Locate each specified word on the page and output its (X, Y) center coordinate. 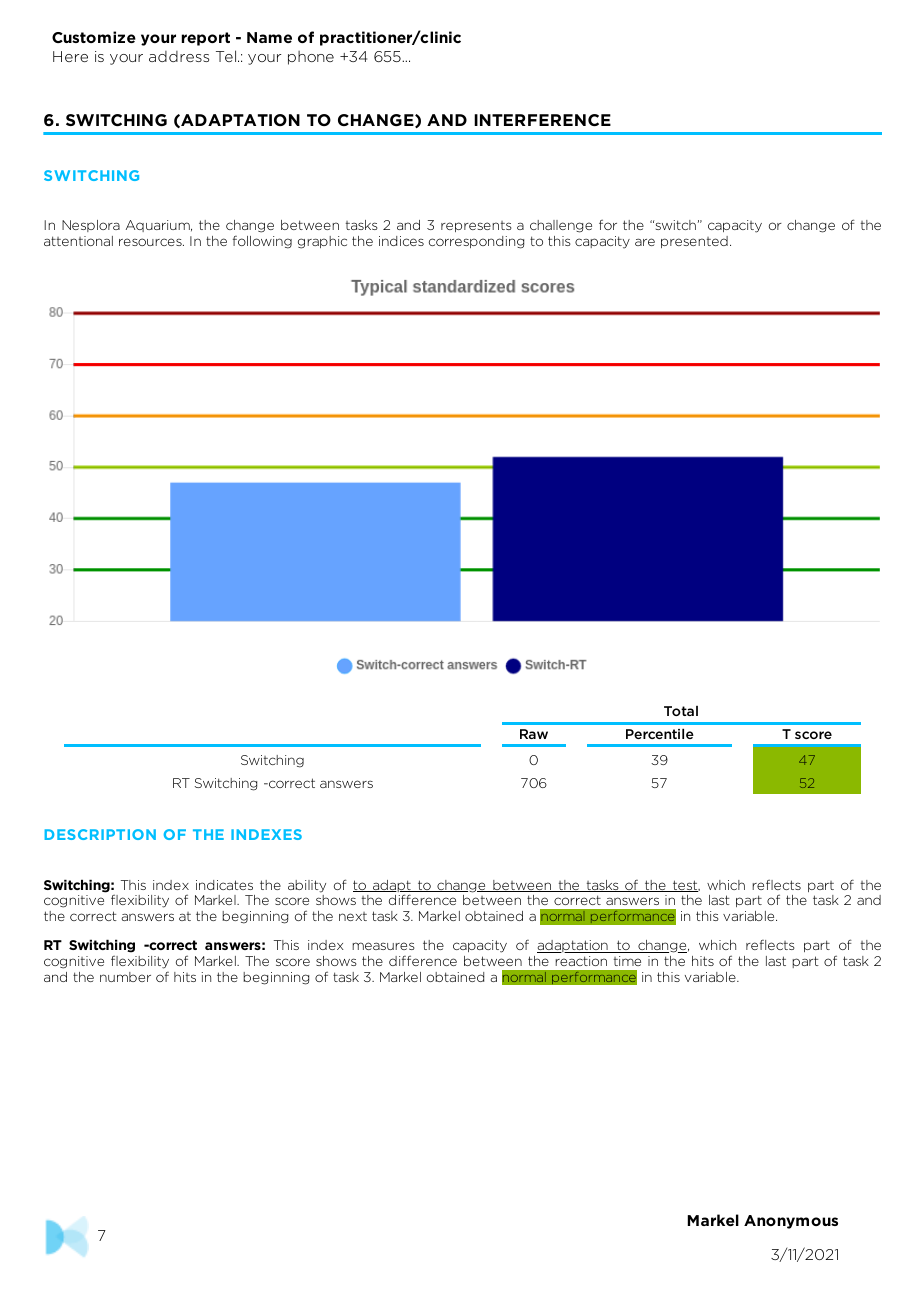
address (179, 56)
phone (311, 58)
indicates (224, 885)
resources (151, 242)
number (125, 977)
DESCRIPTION (100, 834)
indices (401, 241)
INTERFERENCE (542, 120)
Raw (534, 734)
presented (694, 242)
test (685, 886)
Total (681, 711)
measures (383, 946)
